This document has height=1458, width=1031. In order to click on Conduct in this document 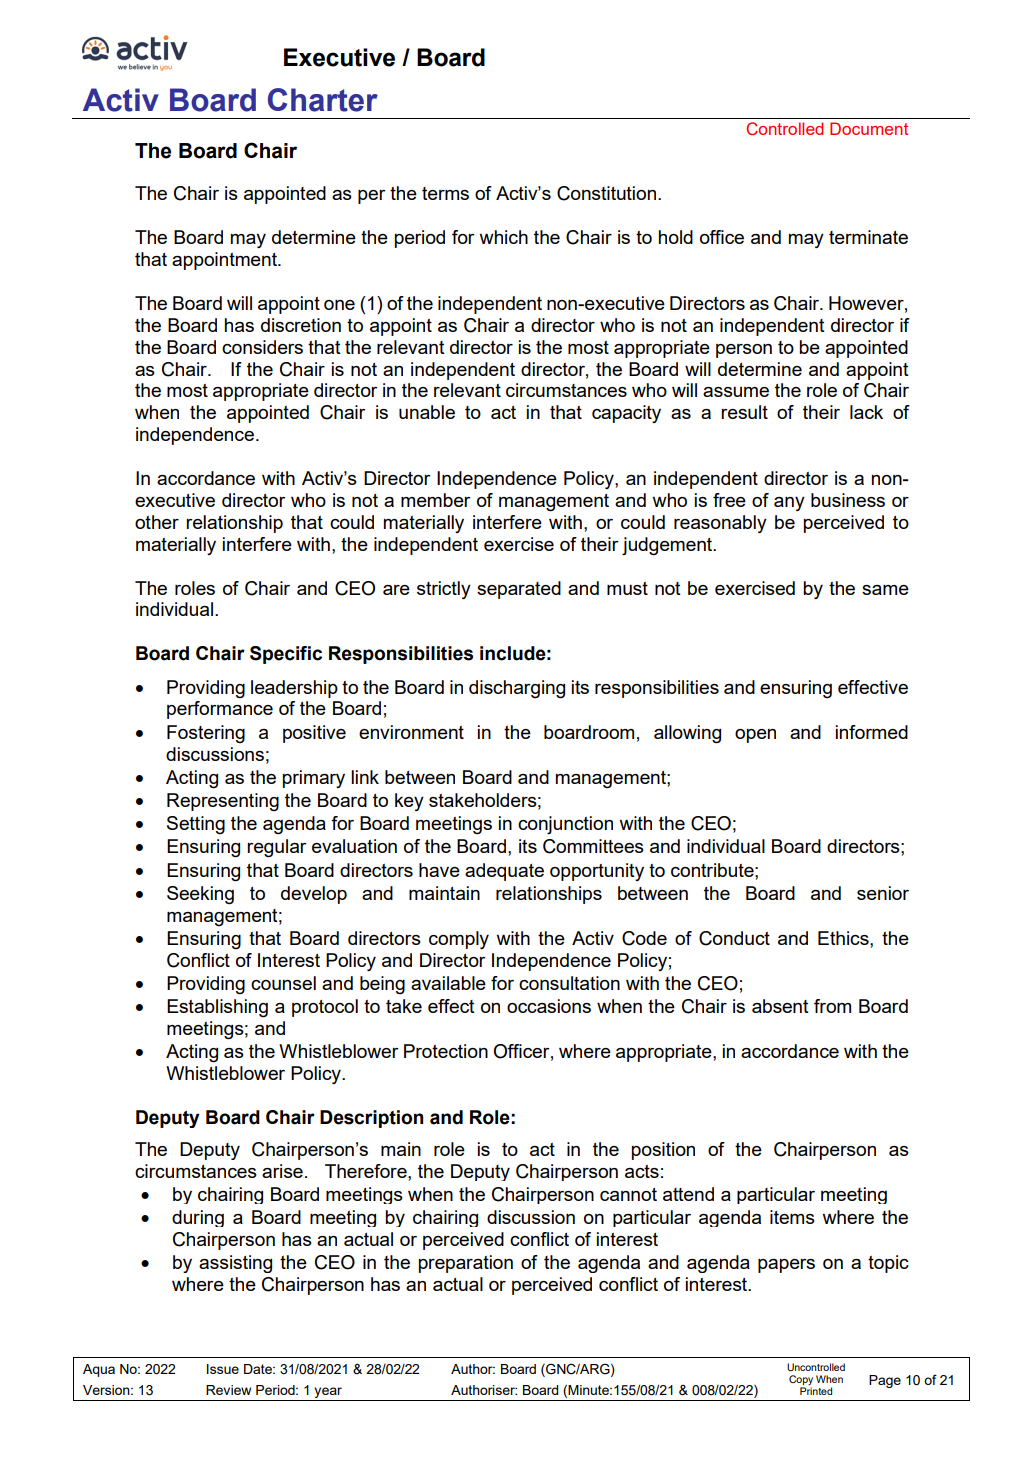, I will do `click(734, 938)`.
